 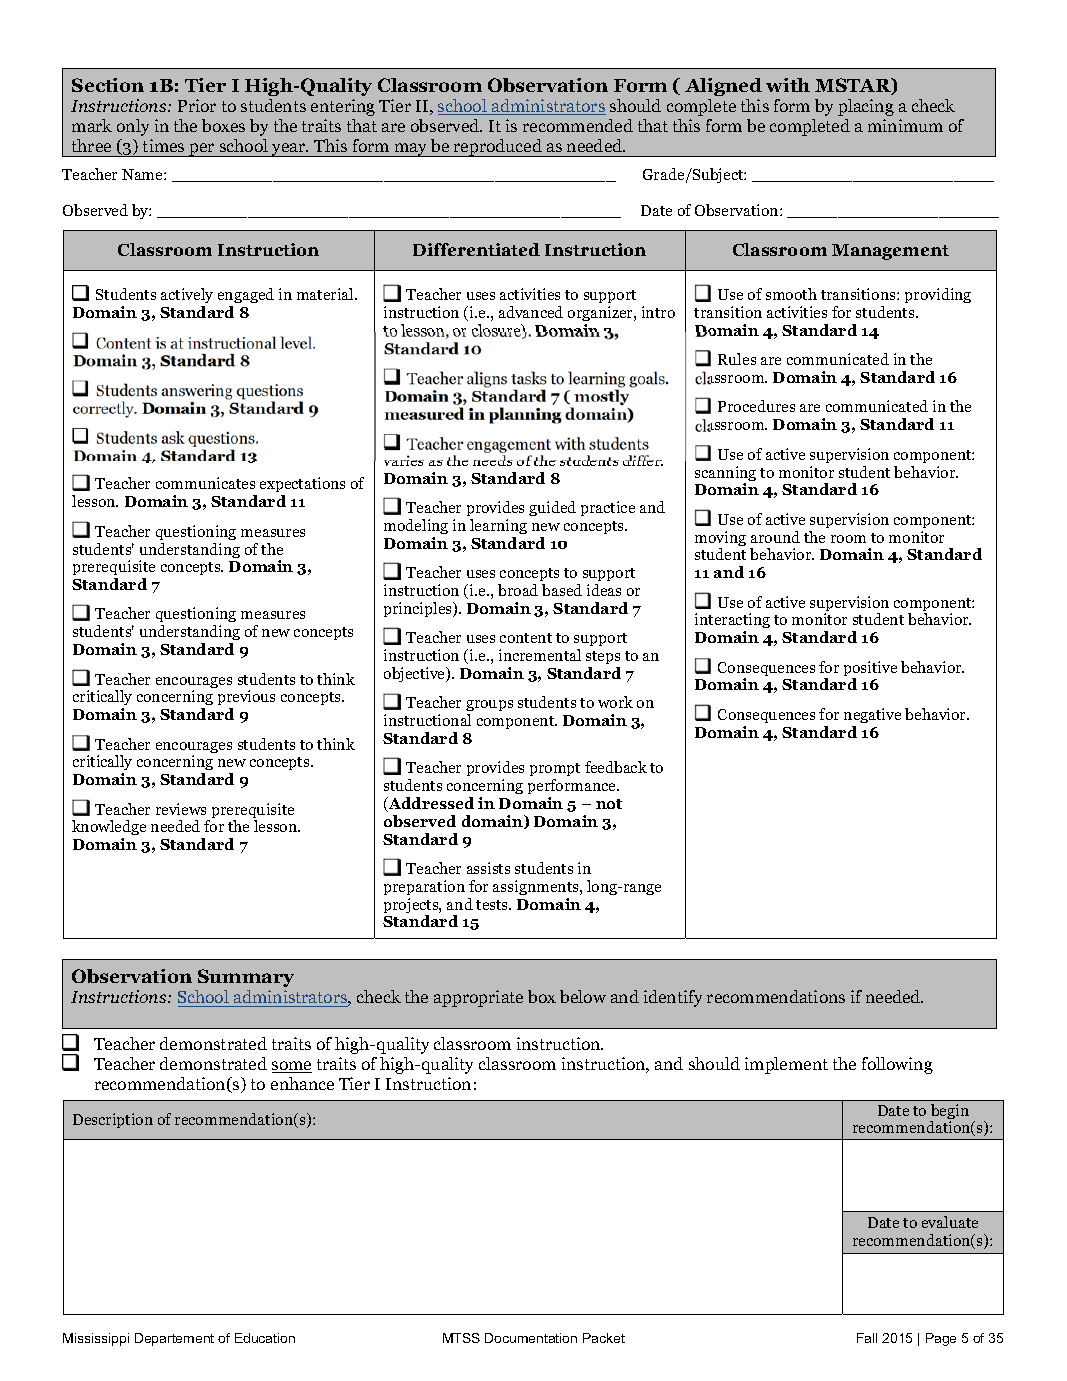 What do you see at coordinates (866, 107) in the screenshot?
I see `placing` at bounding box center [866, 107].
